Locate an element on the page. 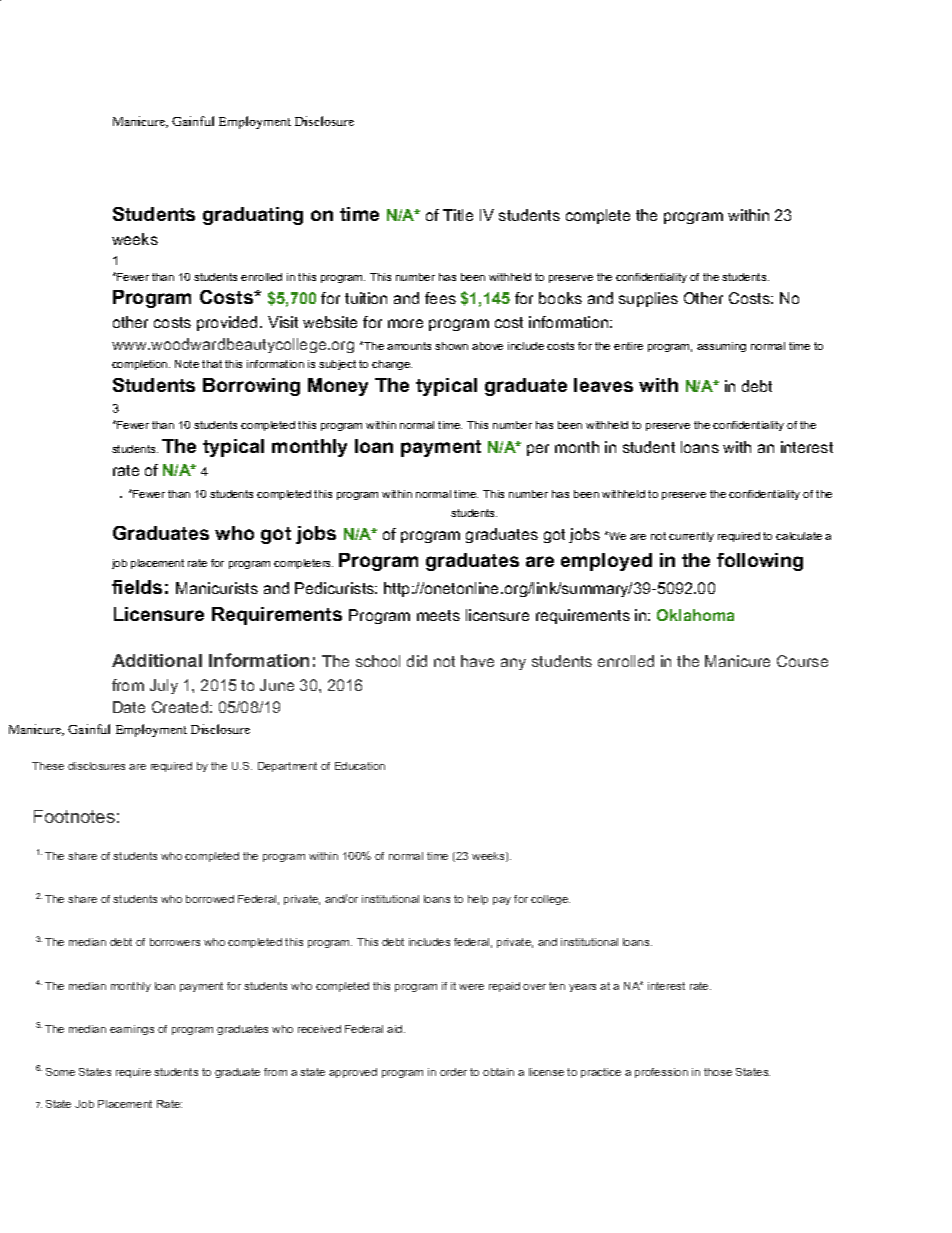  currently is located at coordinates (691, 537).
